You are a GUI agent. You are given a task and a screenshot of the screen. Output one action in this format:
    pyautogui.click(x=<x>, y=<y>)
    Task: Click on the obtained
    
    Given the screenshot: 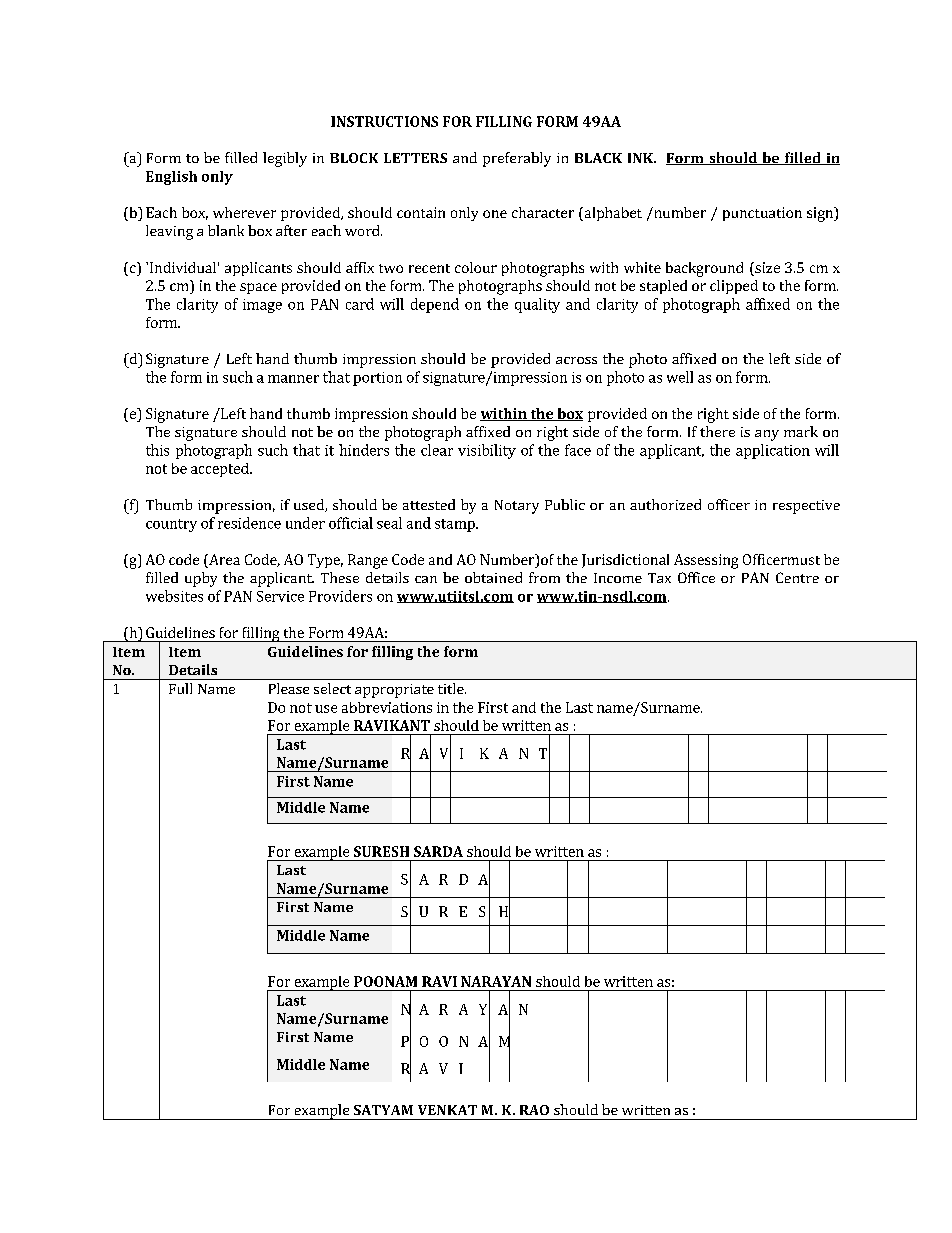 What is the action you would take?
    pyautogui.click(x=493, y=577)
